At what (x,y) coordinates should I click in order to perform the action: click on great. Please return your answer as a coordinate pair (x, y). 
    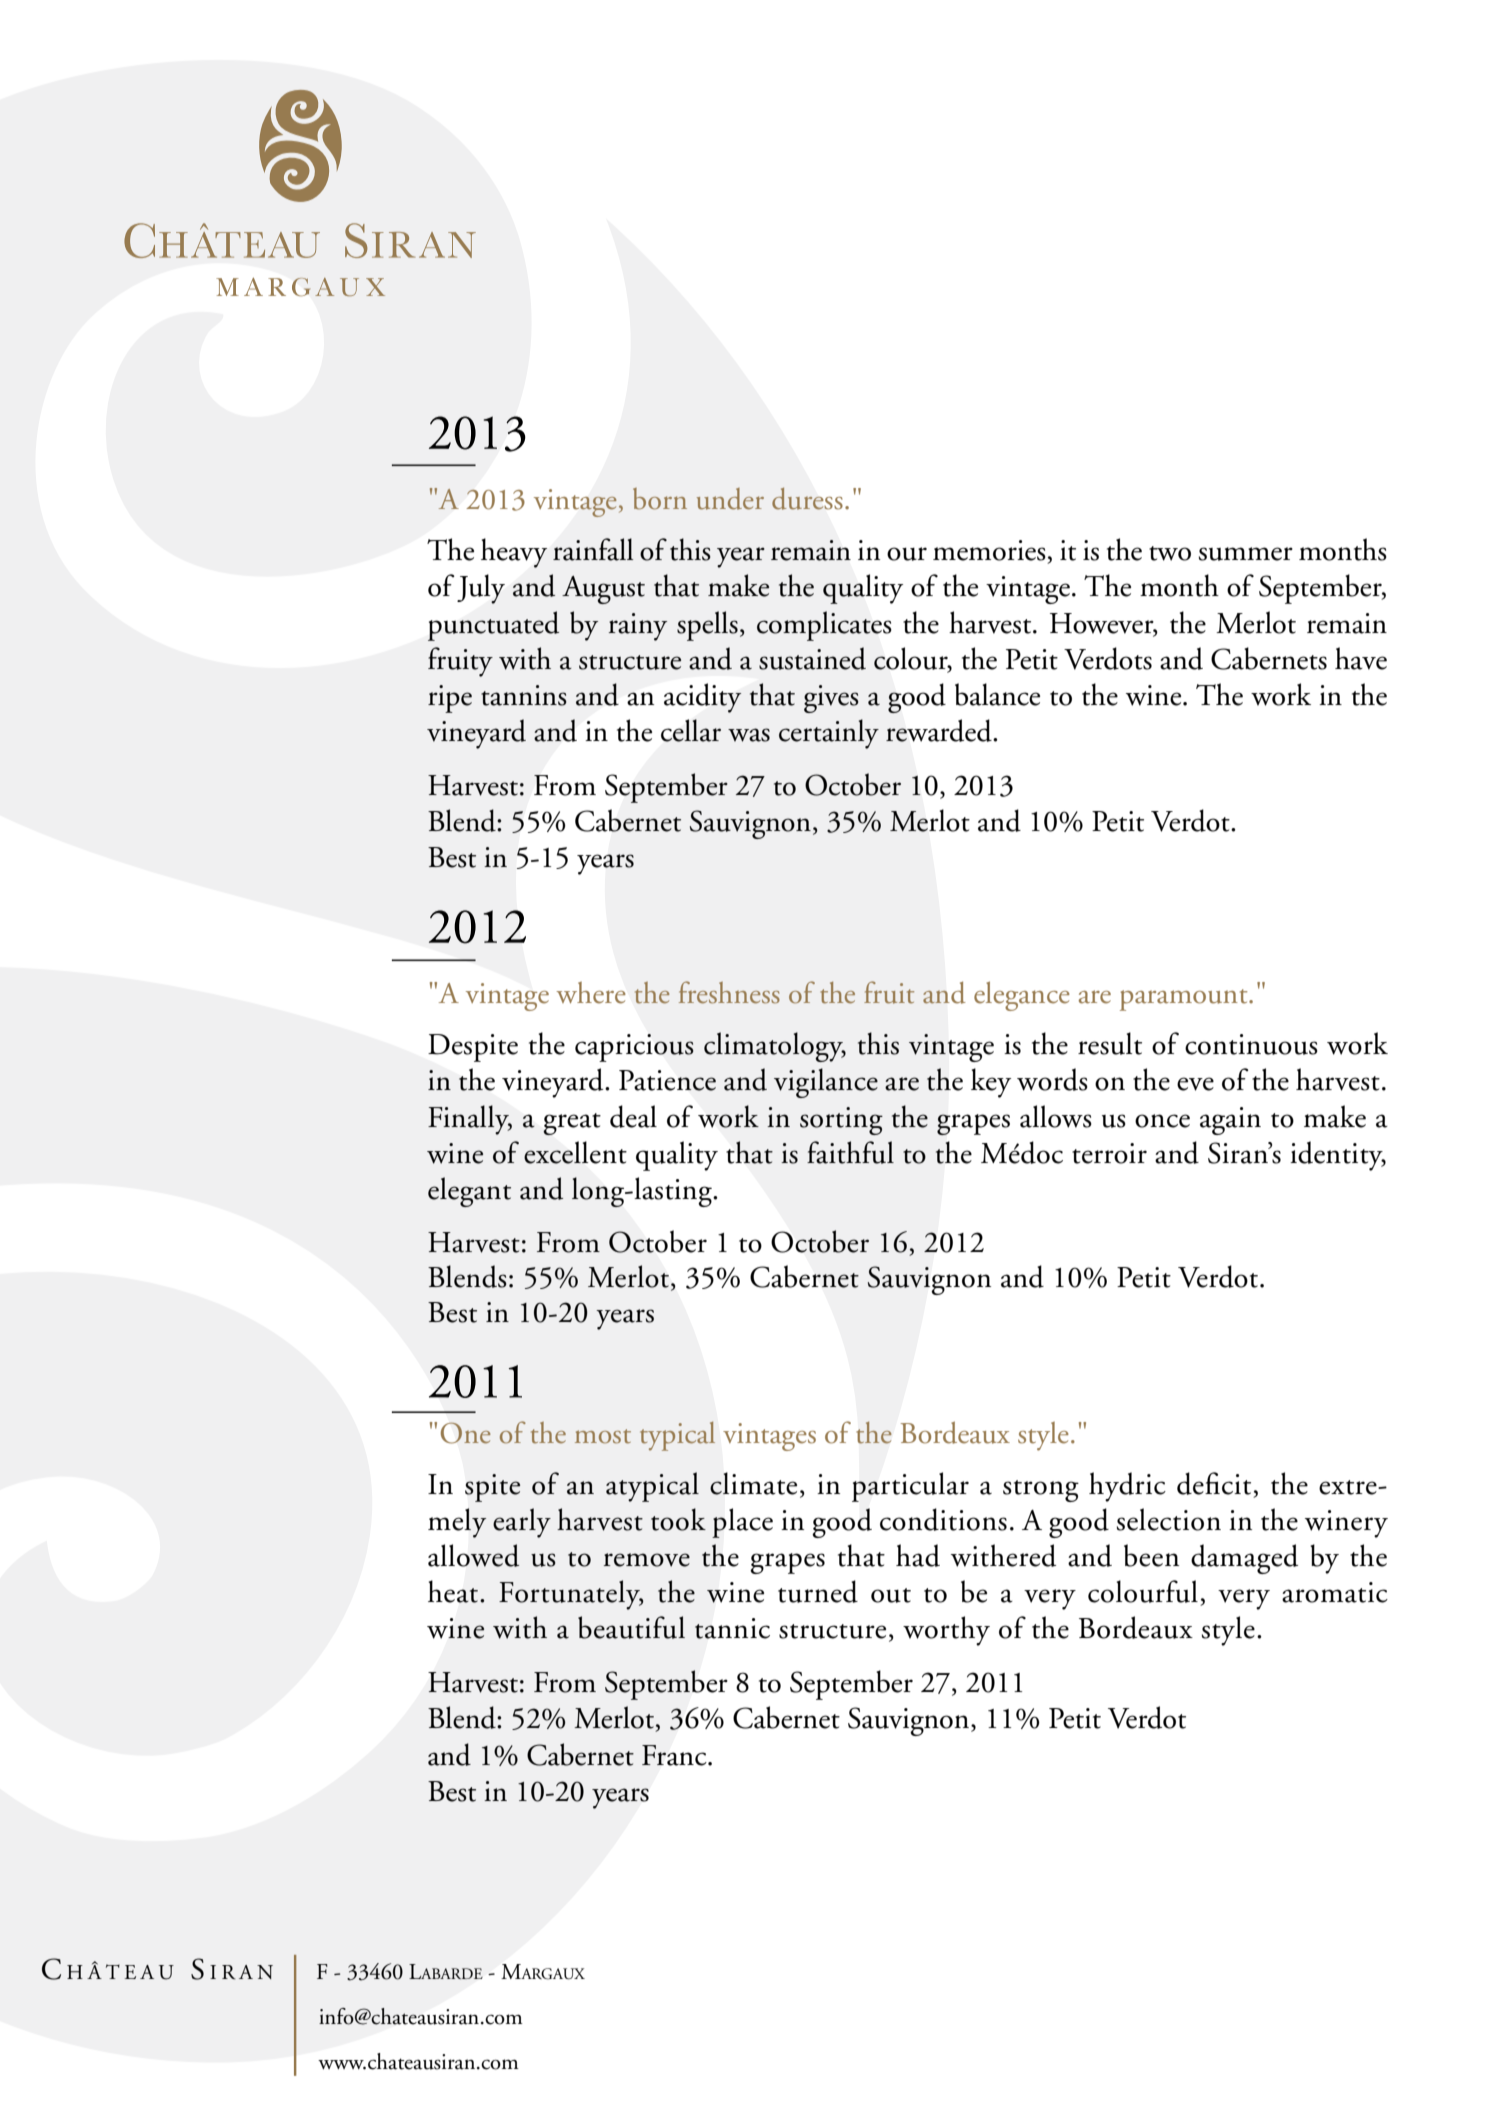
    Looking at the image, I should click on (572, 1124).
